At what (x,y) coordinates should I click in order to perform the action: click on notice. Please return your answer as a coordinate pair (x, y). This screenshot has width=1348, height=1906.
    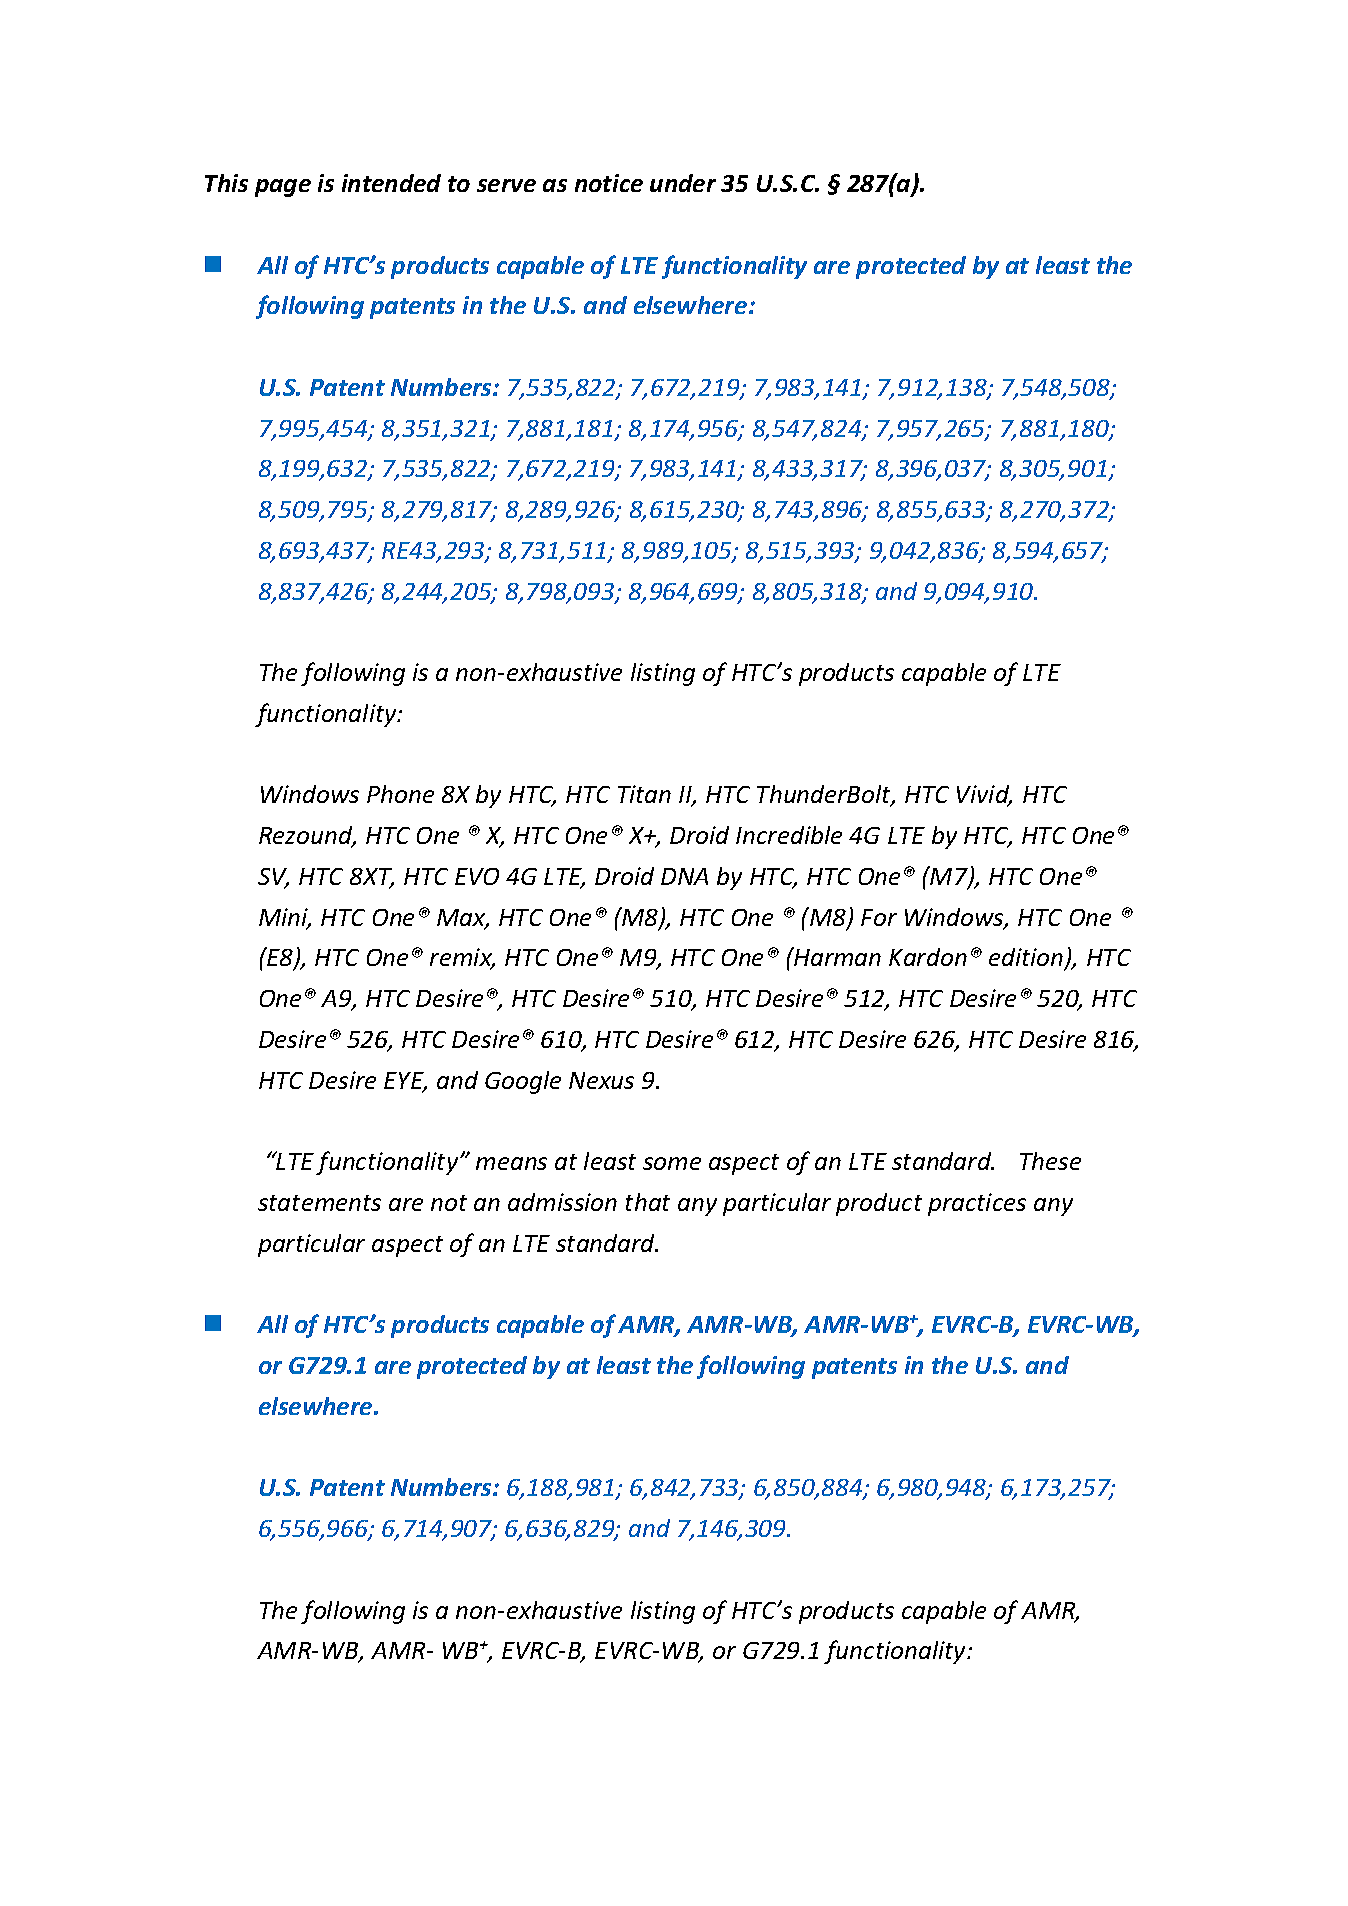
    Looking at the image, I should click on (609, 183).
